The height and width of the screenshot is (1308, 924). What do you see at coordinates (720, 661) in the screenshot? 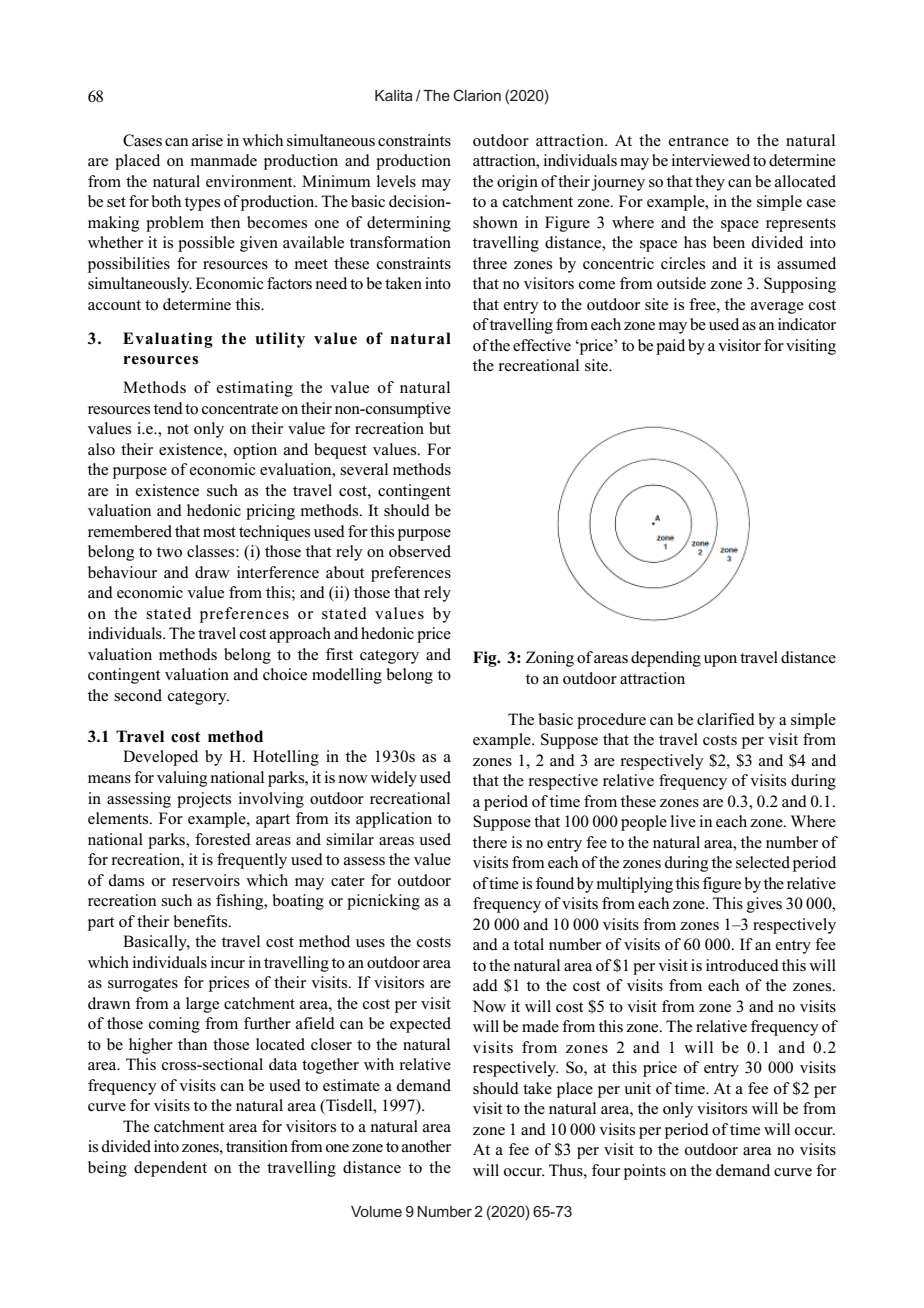
I see `upon` at bounding box center [720, 661].
